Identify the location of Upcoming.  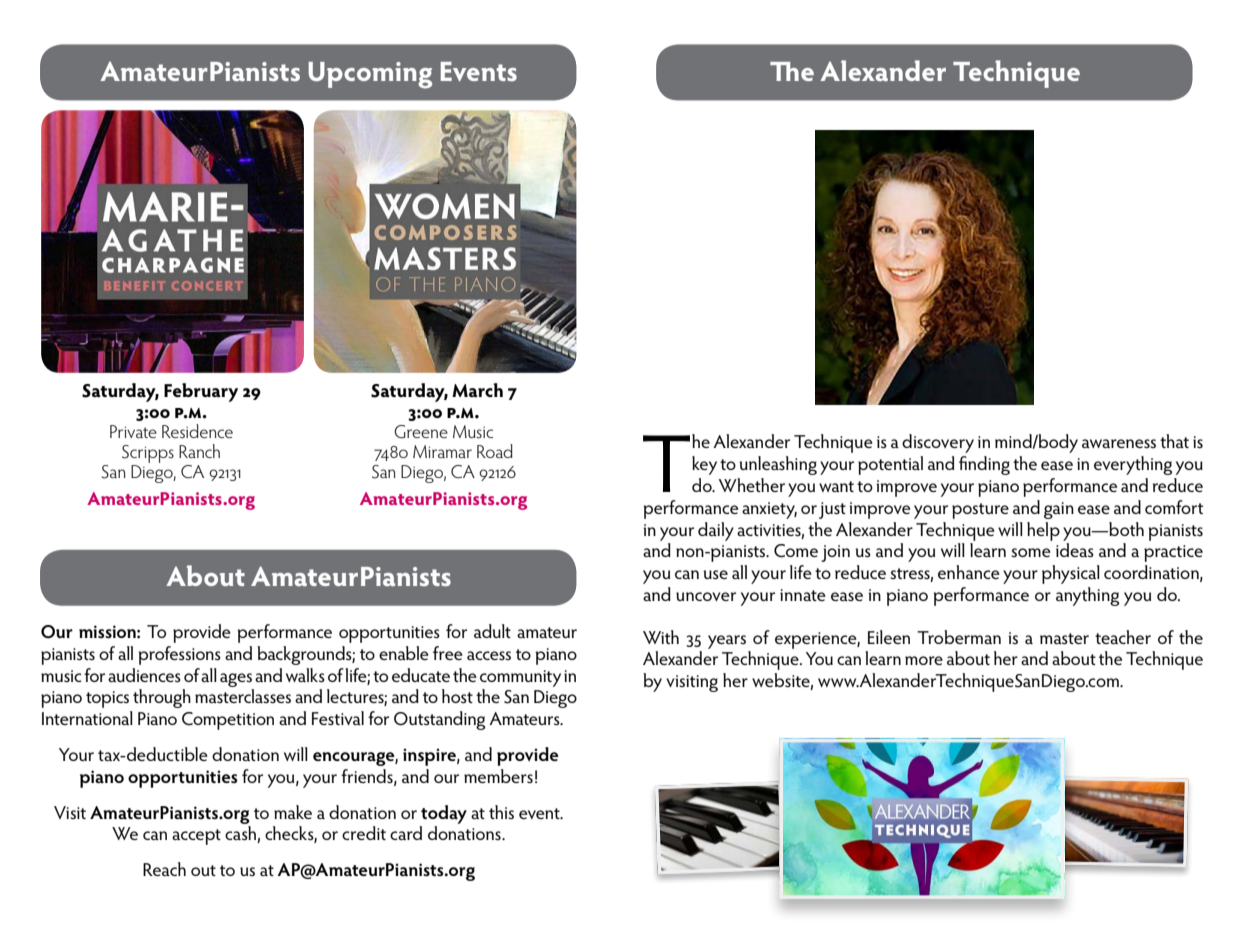
(370, 75).
